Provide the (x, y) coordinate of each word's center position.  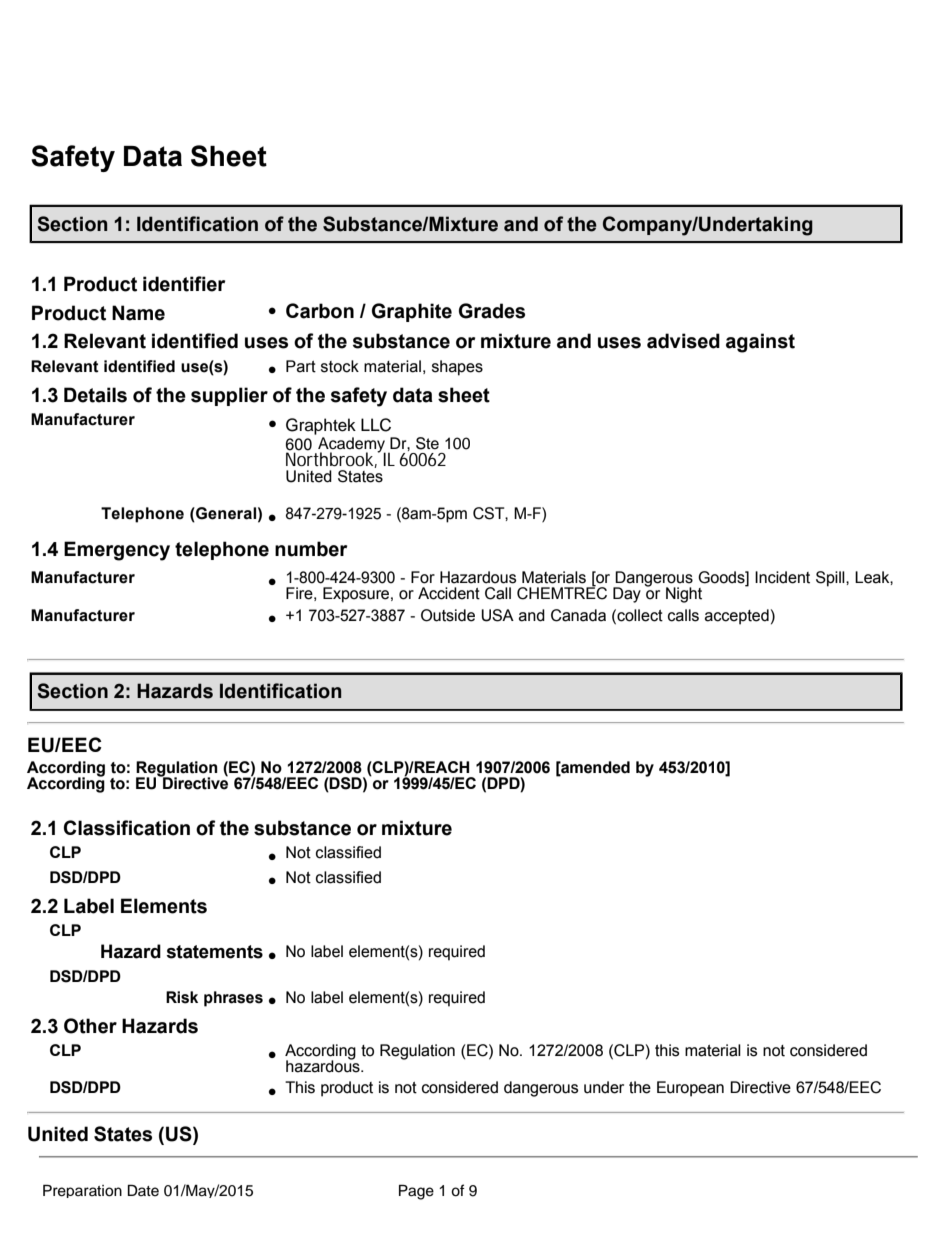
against (760, 343)
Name (138, 313)
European (690, 1089)
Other (90, 1026)
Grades (492, 311)
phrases (233, 999)
